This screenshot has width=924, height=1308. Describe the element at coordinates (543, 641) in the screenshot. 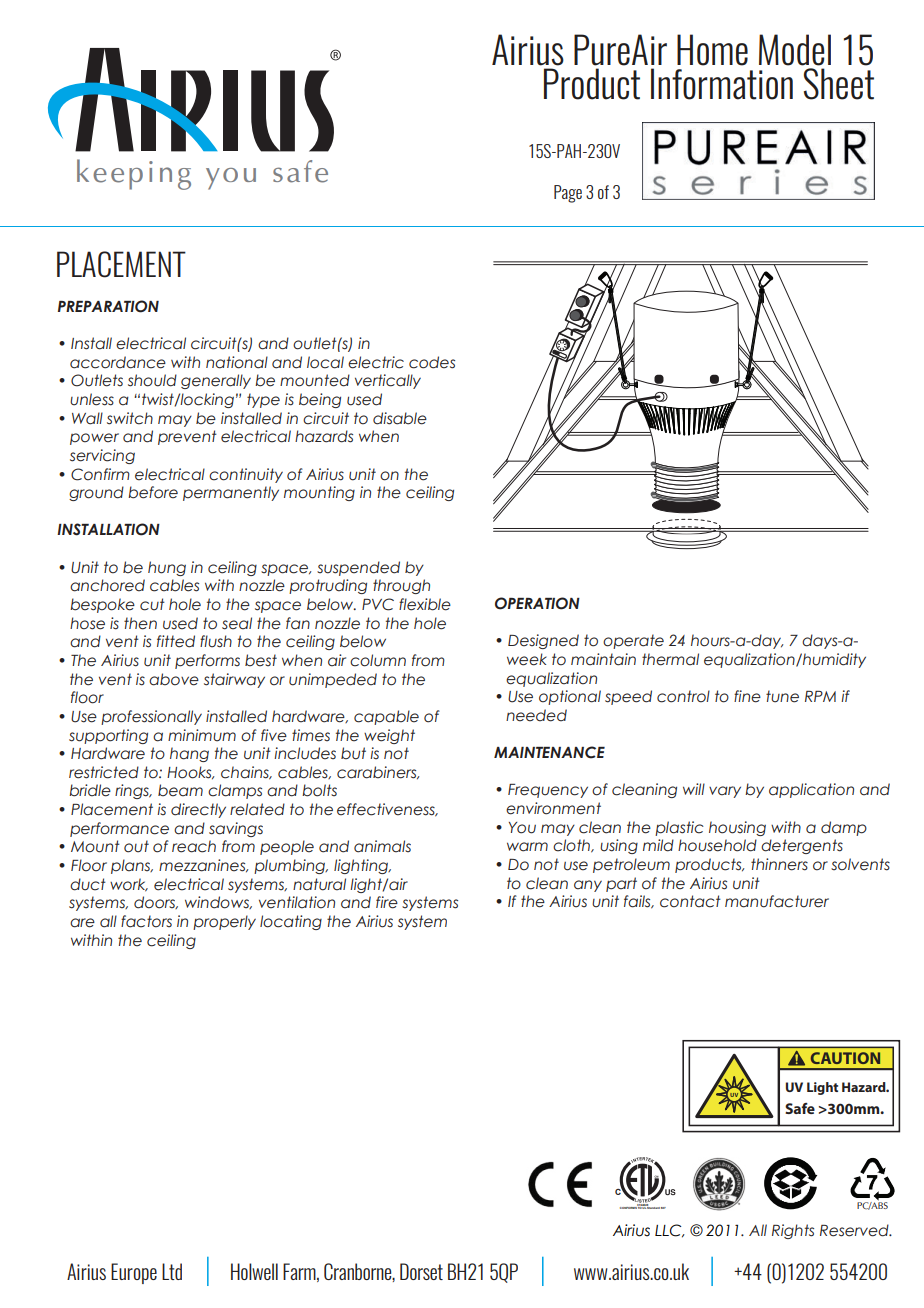

I see `Designed` at that location.
